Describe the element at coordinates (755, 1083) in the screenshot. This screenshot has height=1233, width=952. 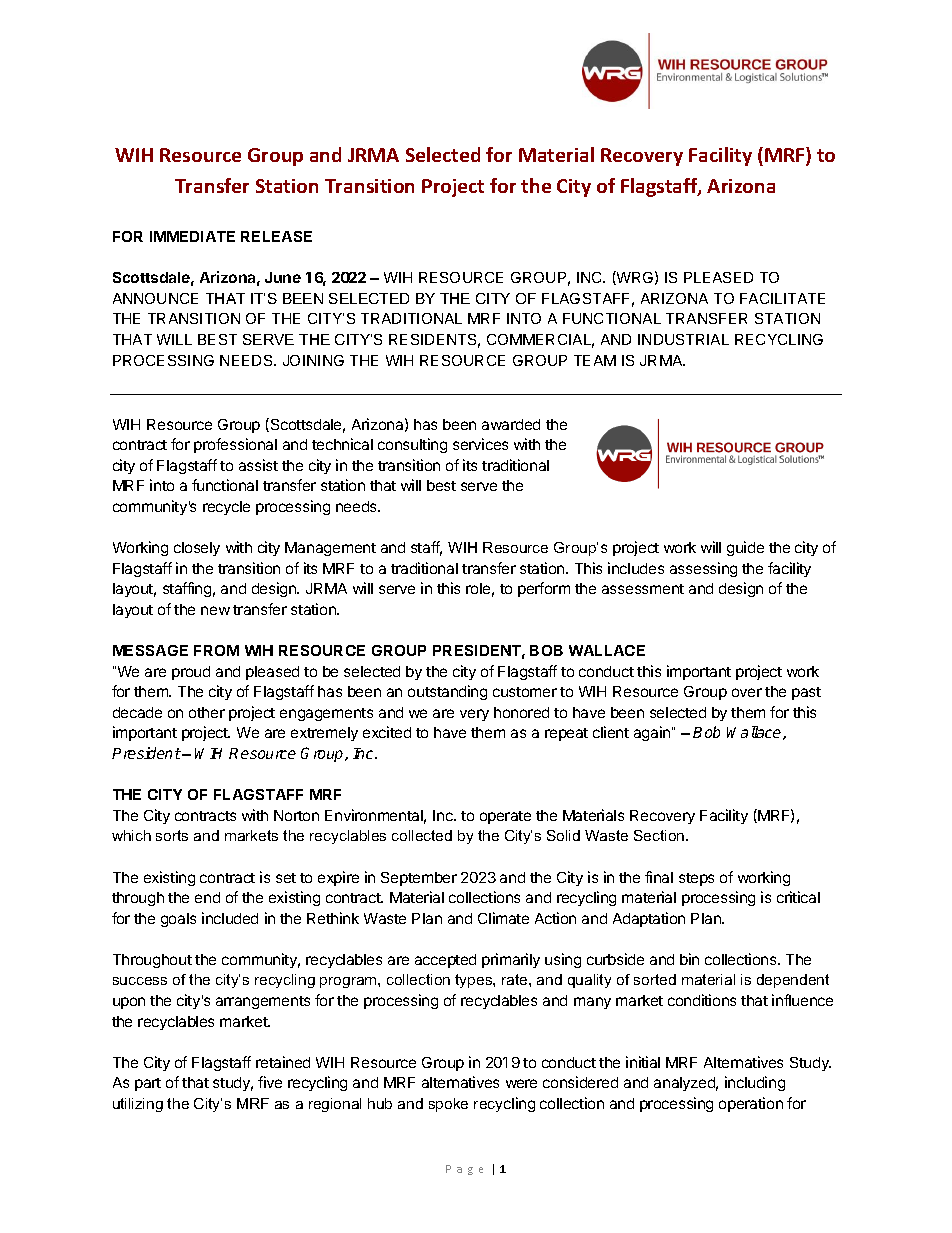
I see `including` at that location.
